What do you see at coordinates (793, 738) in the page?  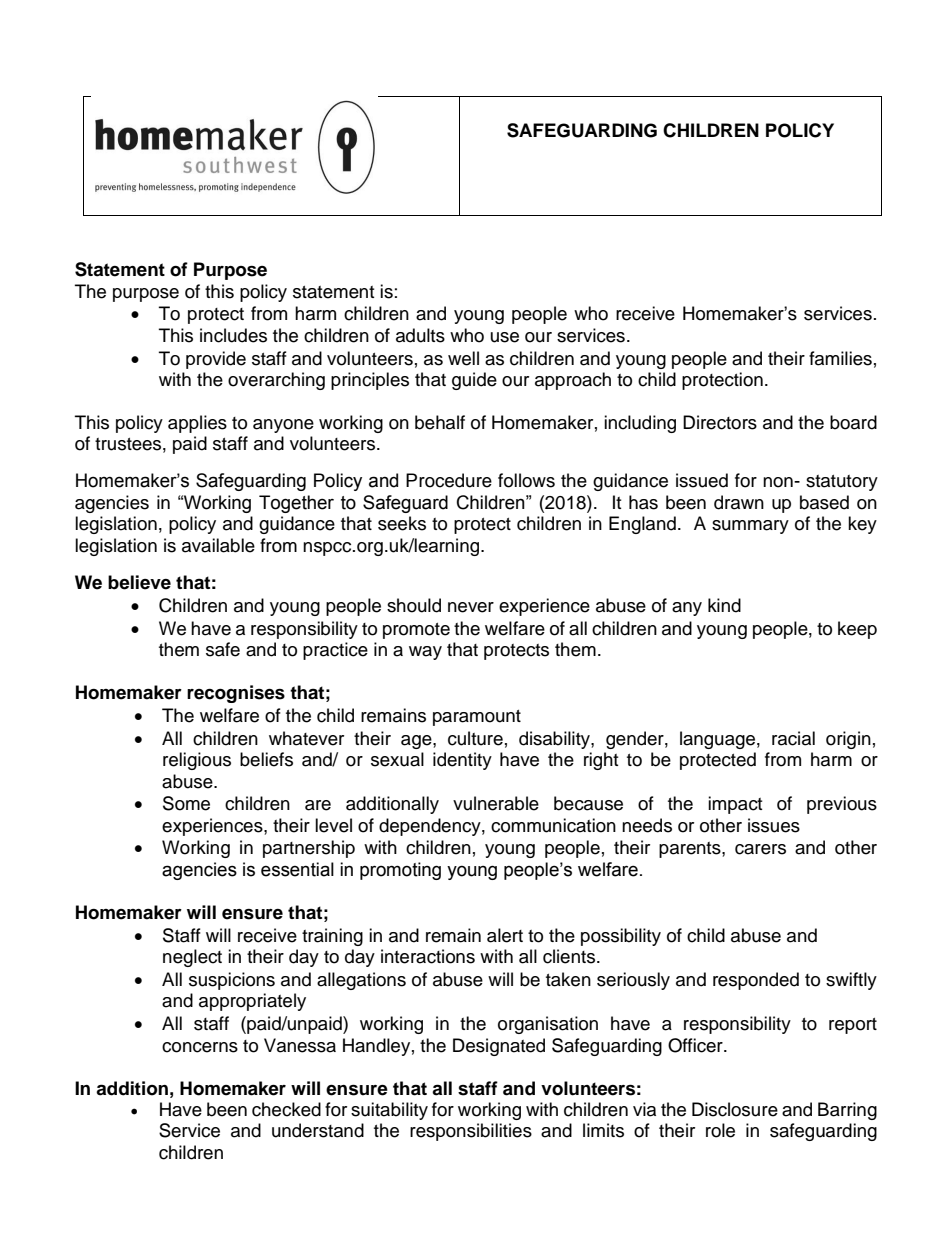 I see `racial` at bounding box center [793, 738].
